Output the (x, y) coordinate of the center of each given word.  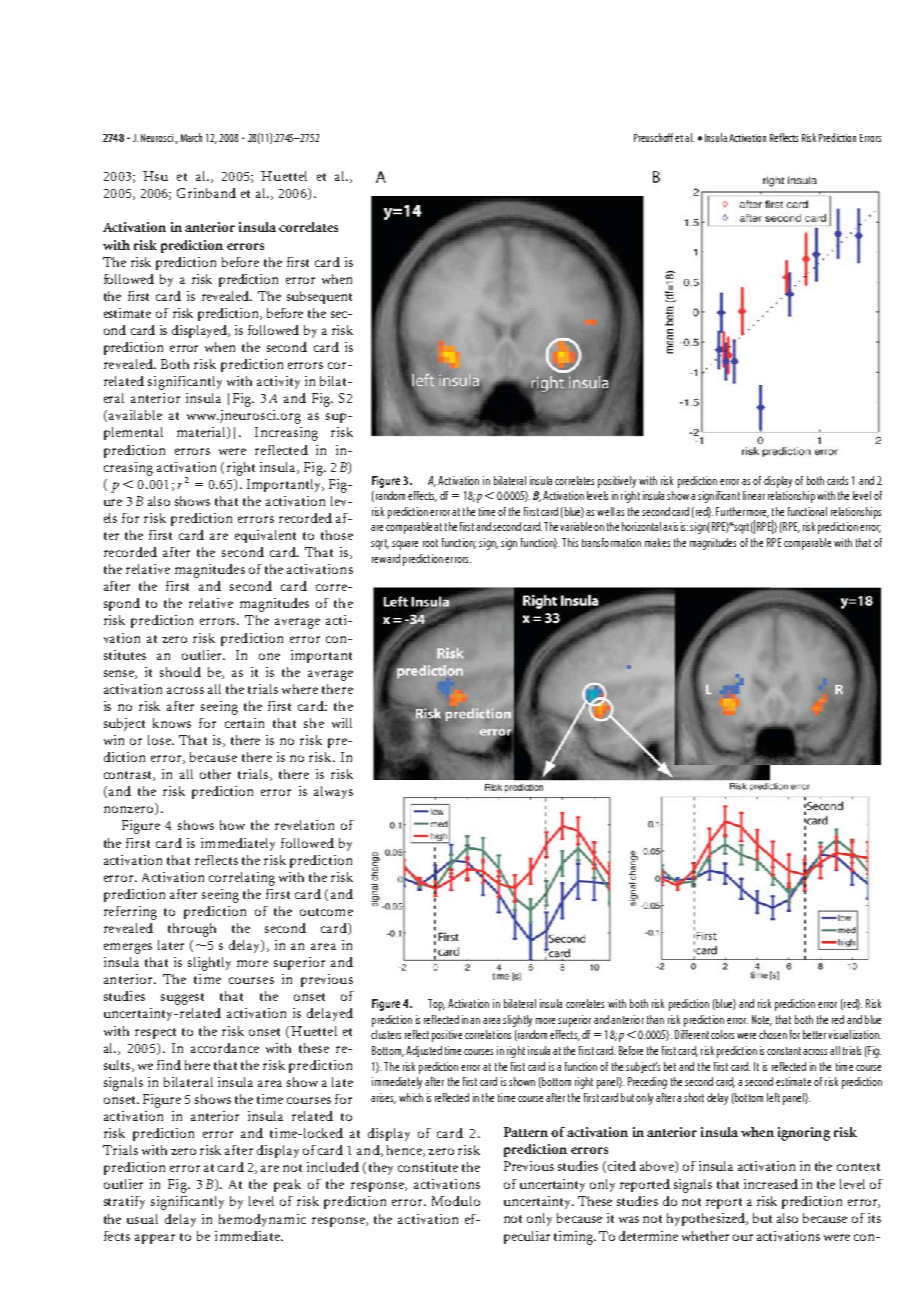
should (180, 672)
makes (657, 542)
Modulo (456, 1201)
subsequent (319, 297)
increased (771, 1184)
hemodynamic (262, 1220)
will (342, 723)
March (191, 137)
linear (754, 495)
